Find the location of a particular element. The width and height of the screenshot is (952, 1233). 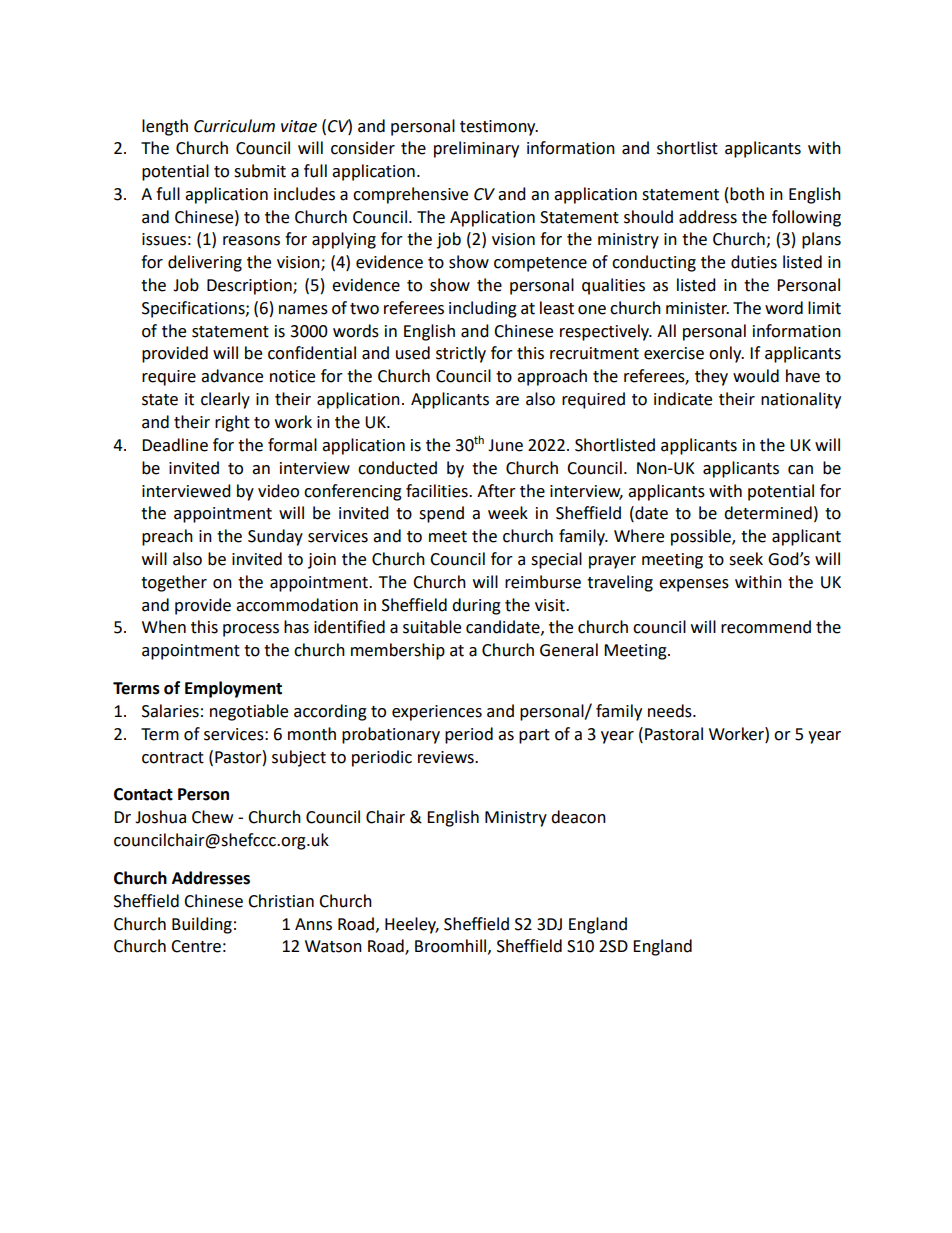

both is located at coordinates (747, 194).
